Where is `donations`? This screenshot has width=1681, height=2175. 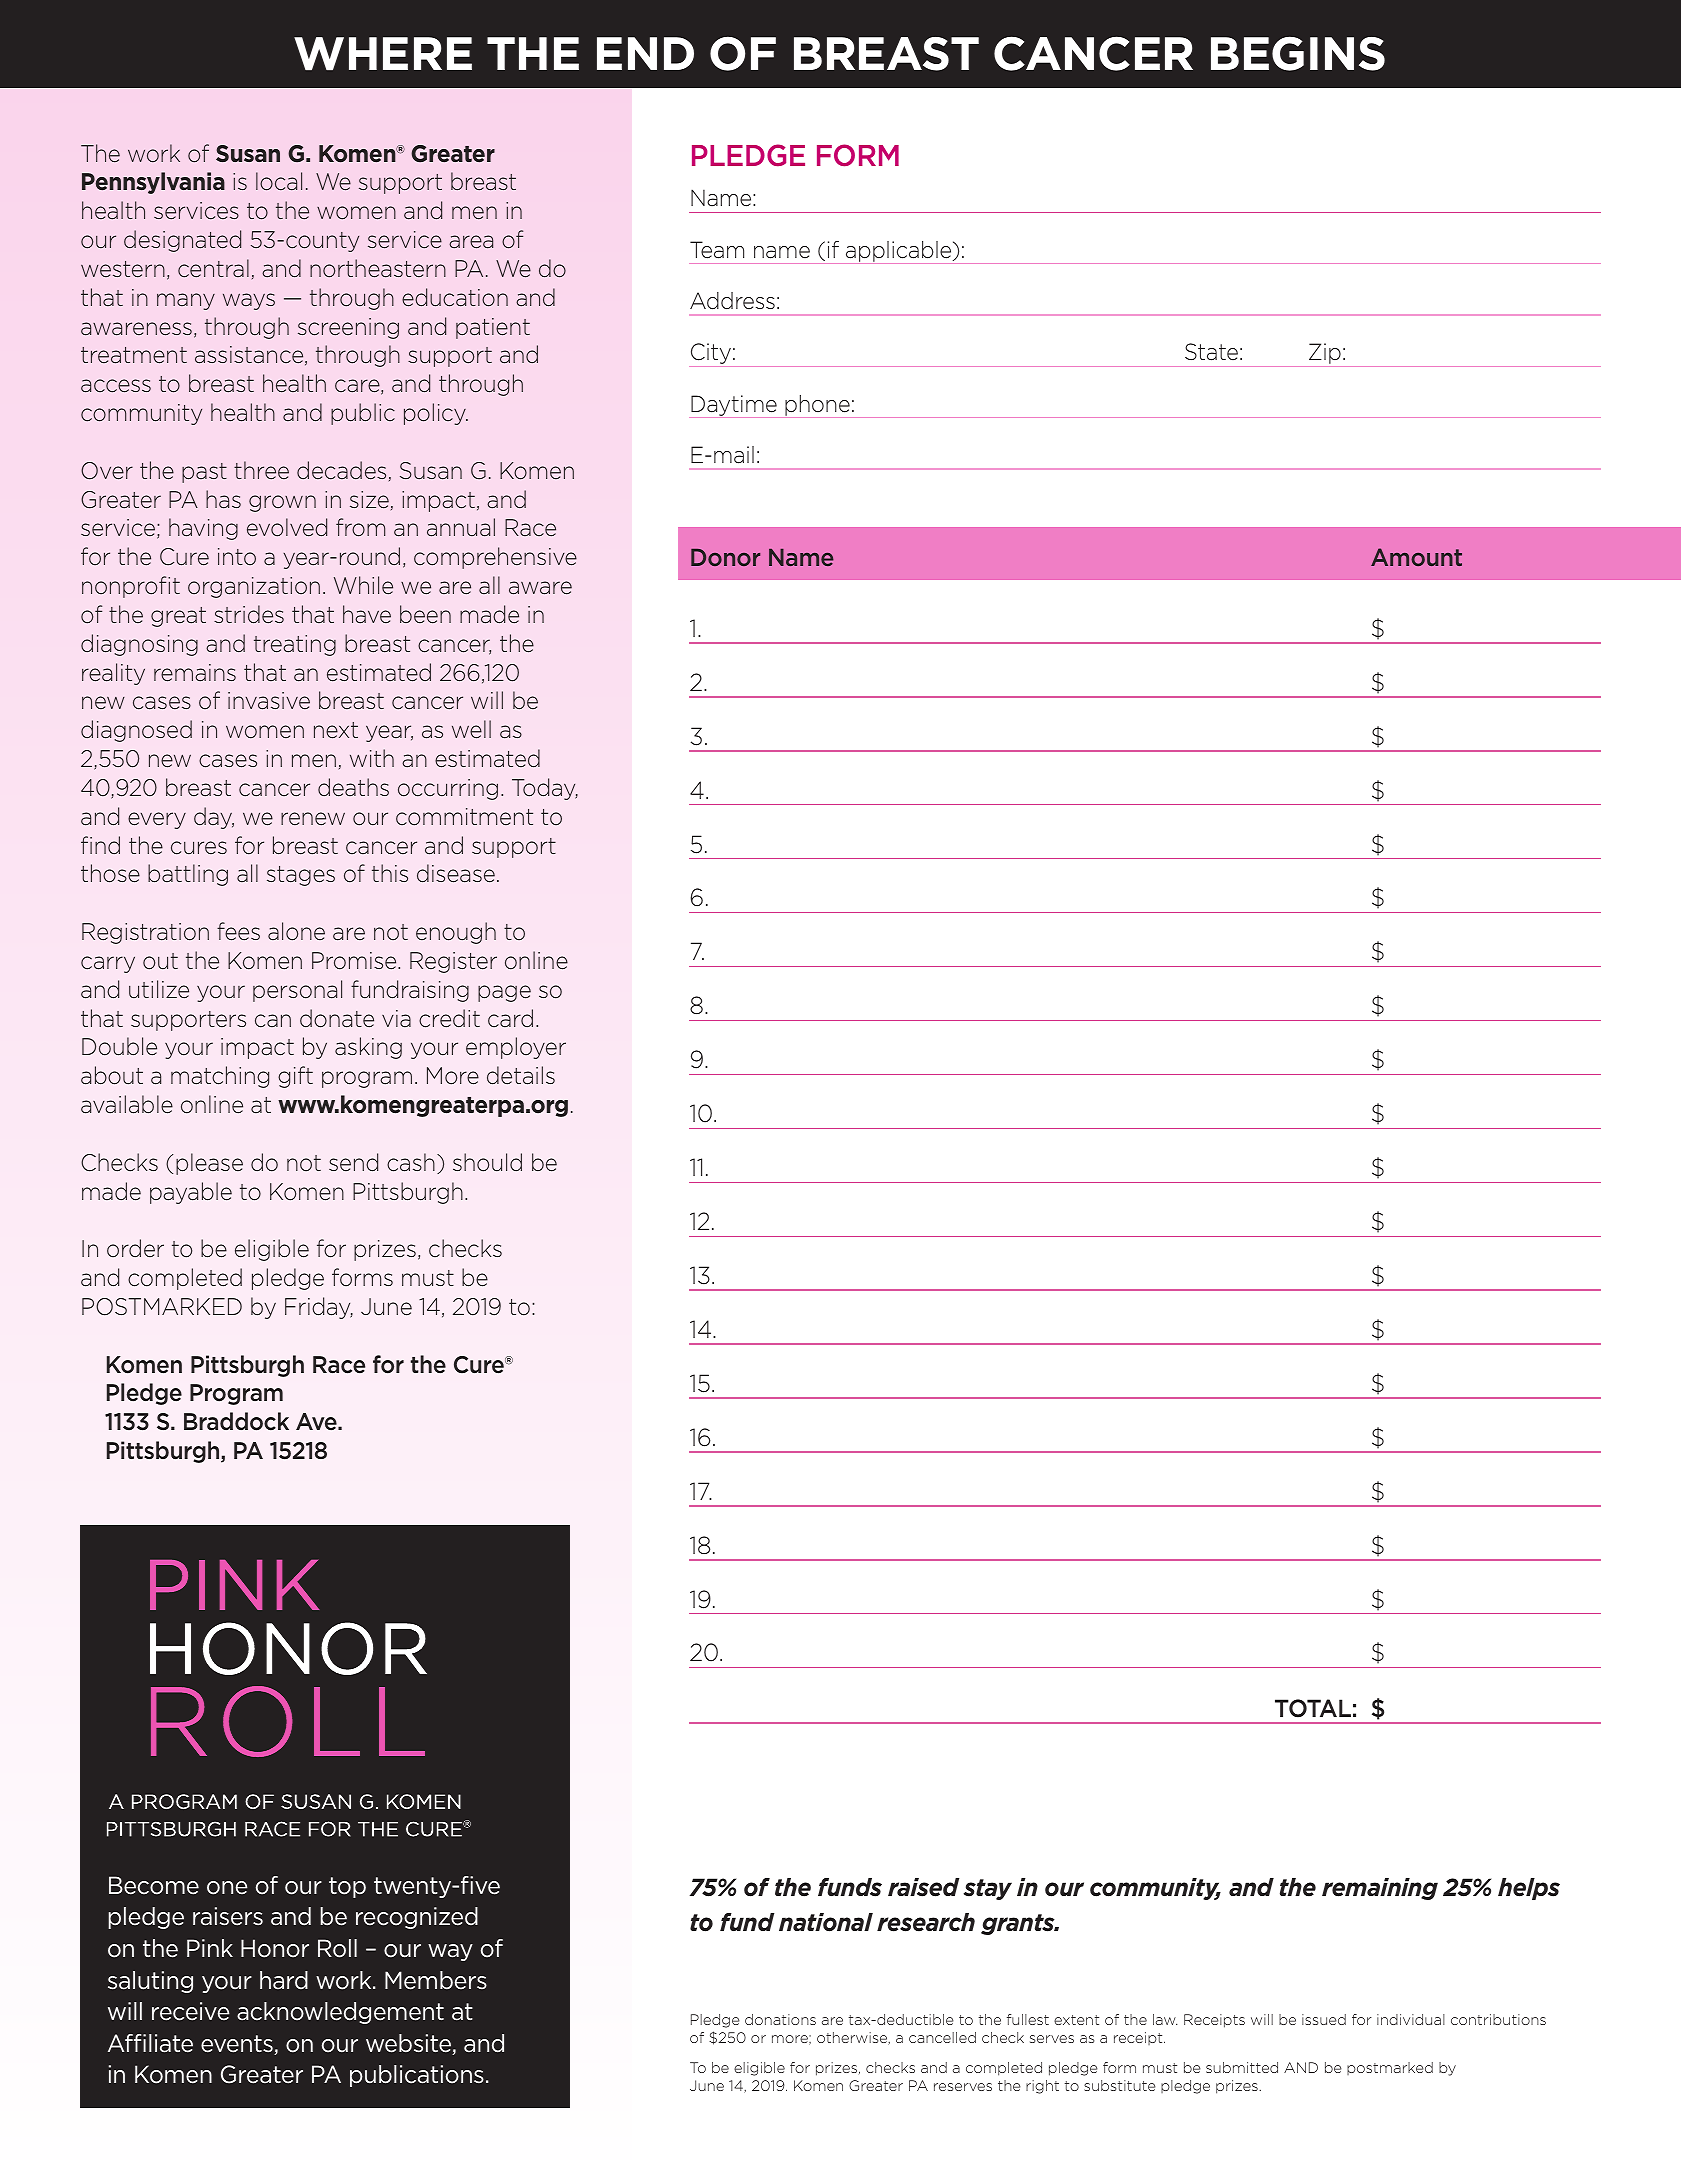
donations is located at coordinates (780, 2019).
